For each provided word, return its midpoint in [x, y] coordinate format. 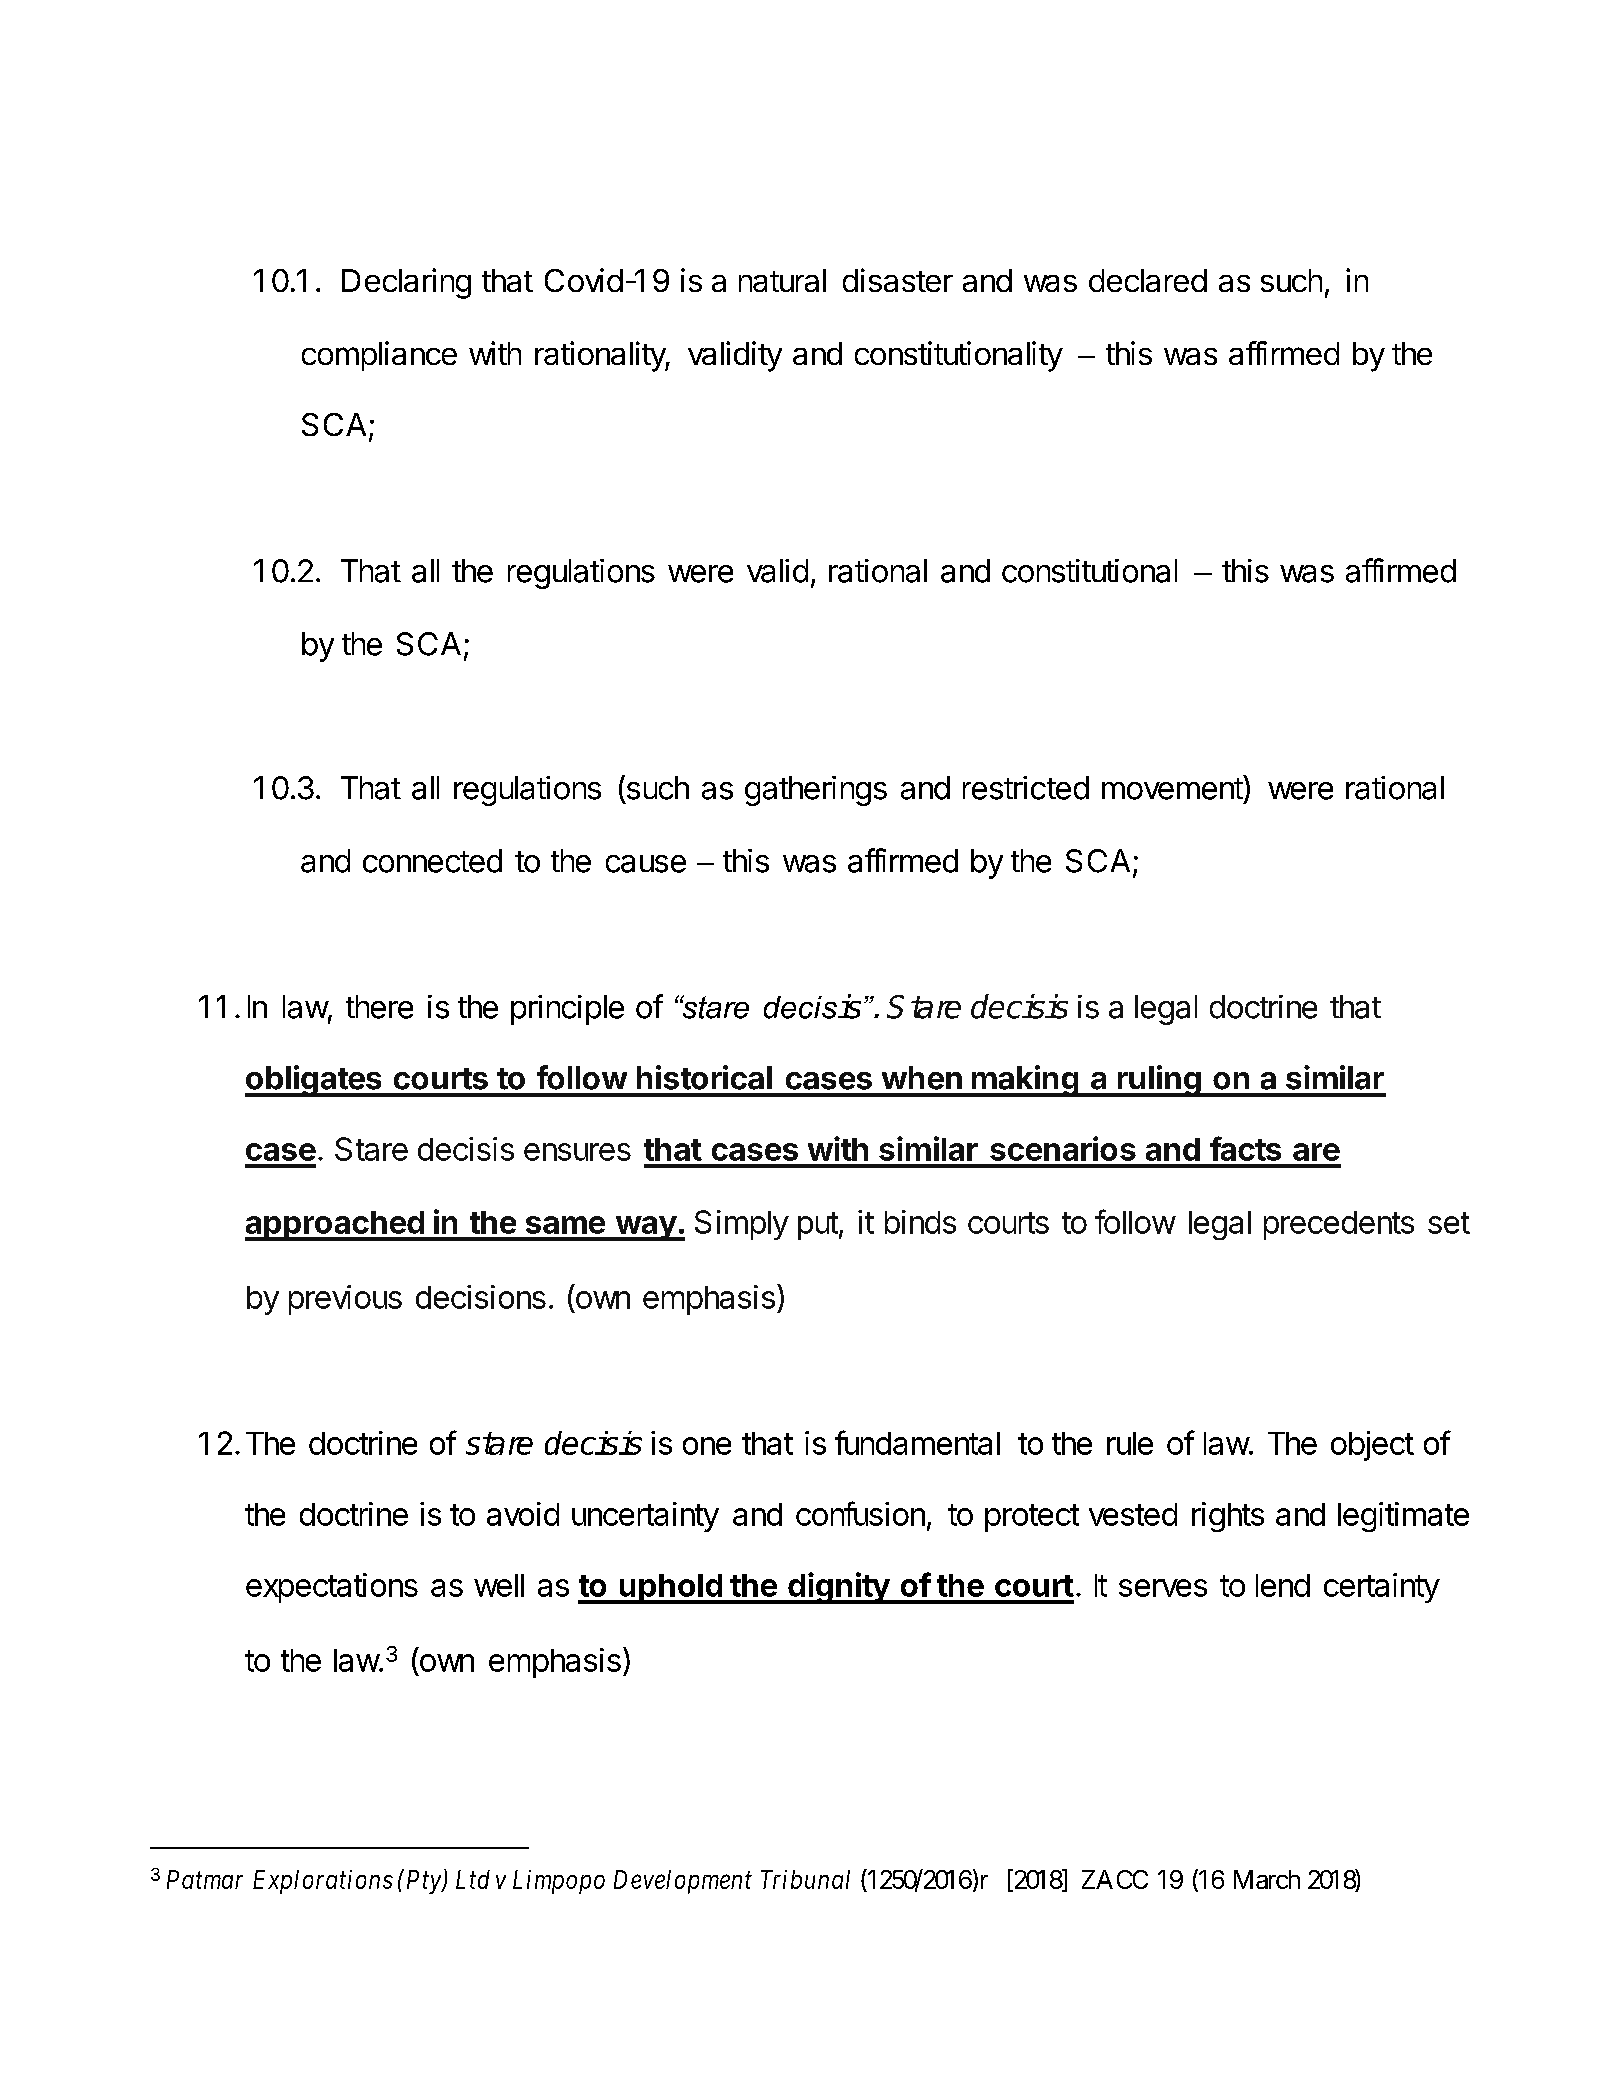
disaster [898, 280]
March [1267, 1879]
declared [1148, 280]
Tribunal [805, 1879]
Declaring [406, 283]
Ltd [473, 1879]
